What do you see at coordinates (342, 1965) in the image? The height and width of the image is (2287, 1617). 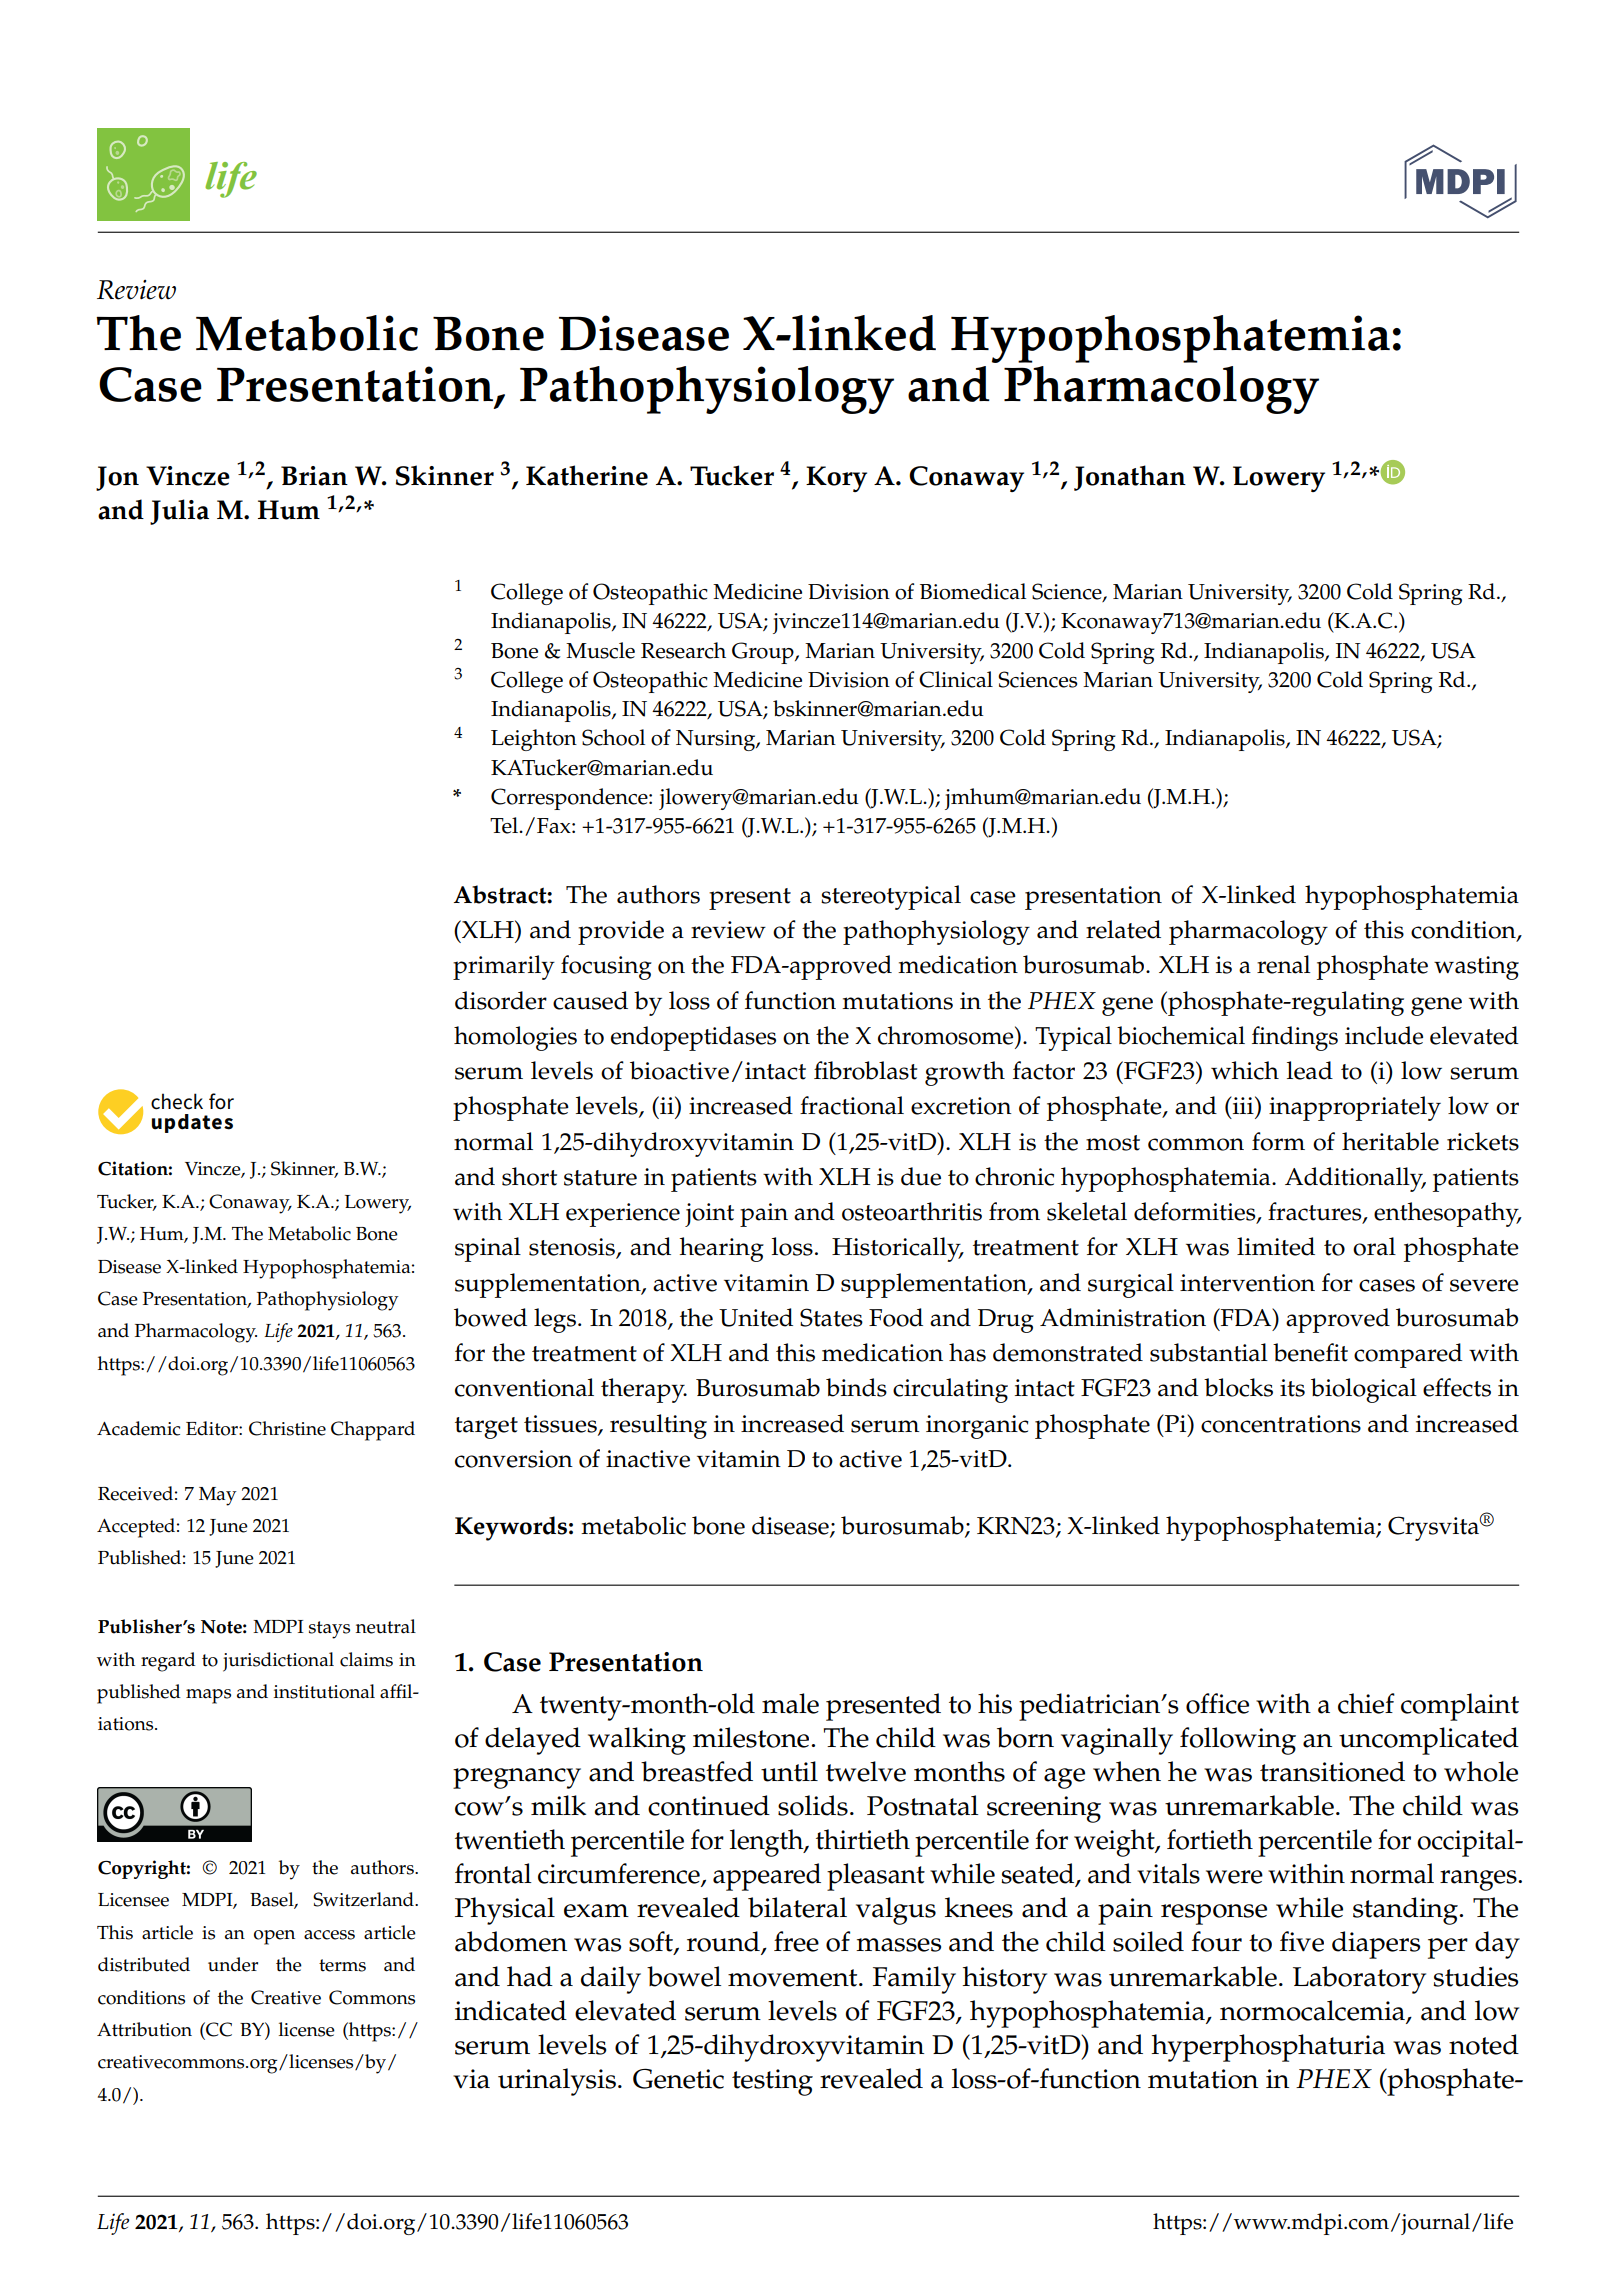 I see `terms` at bounding box center [342, 1965].
